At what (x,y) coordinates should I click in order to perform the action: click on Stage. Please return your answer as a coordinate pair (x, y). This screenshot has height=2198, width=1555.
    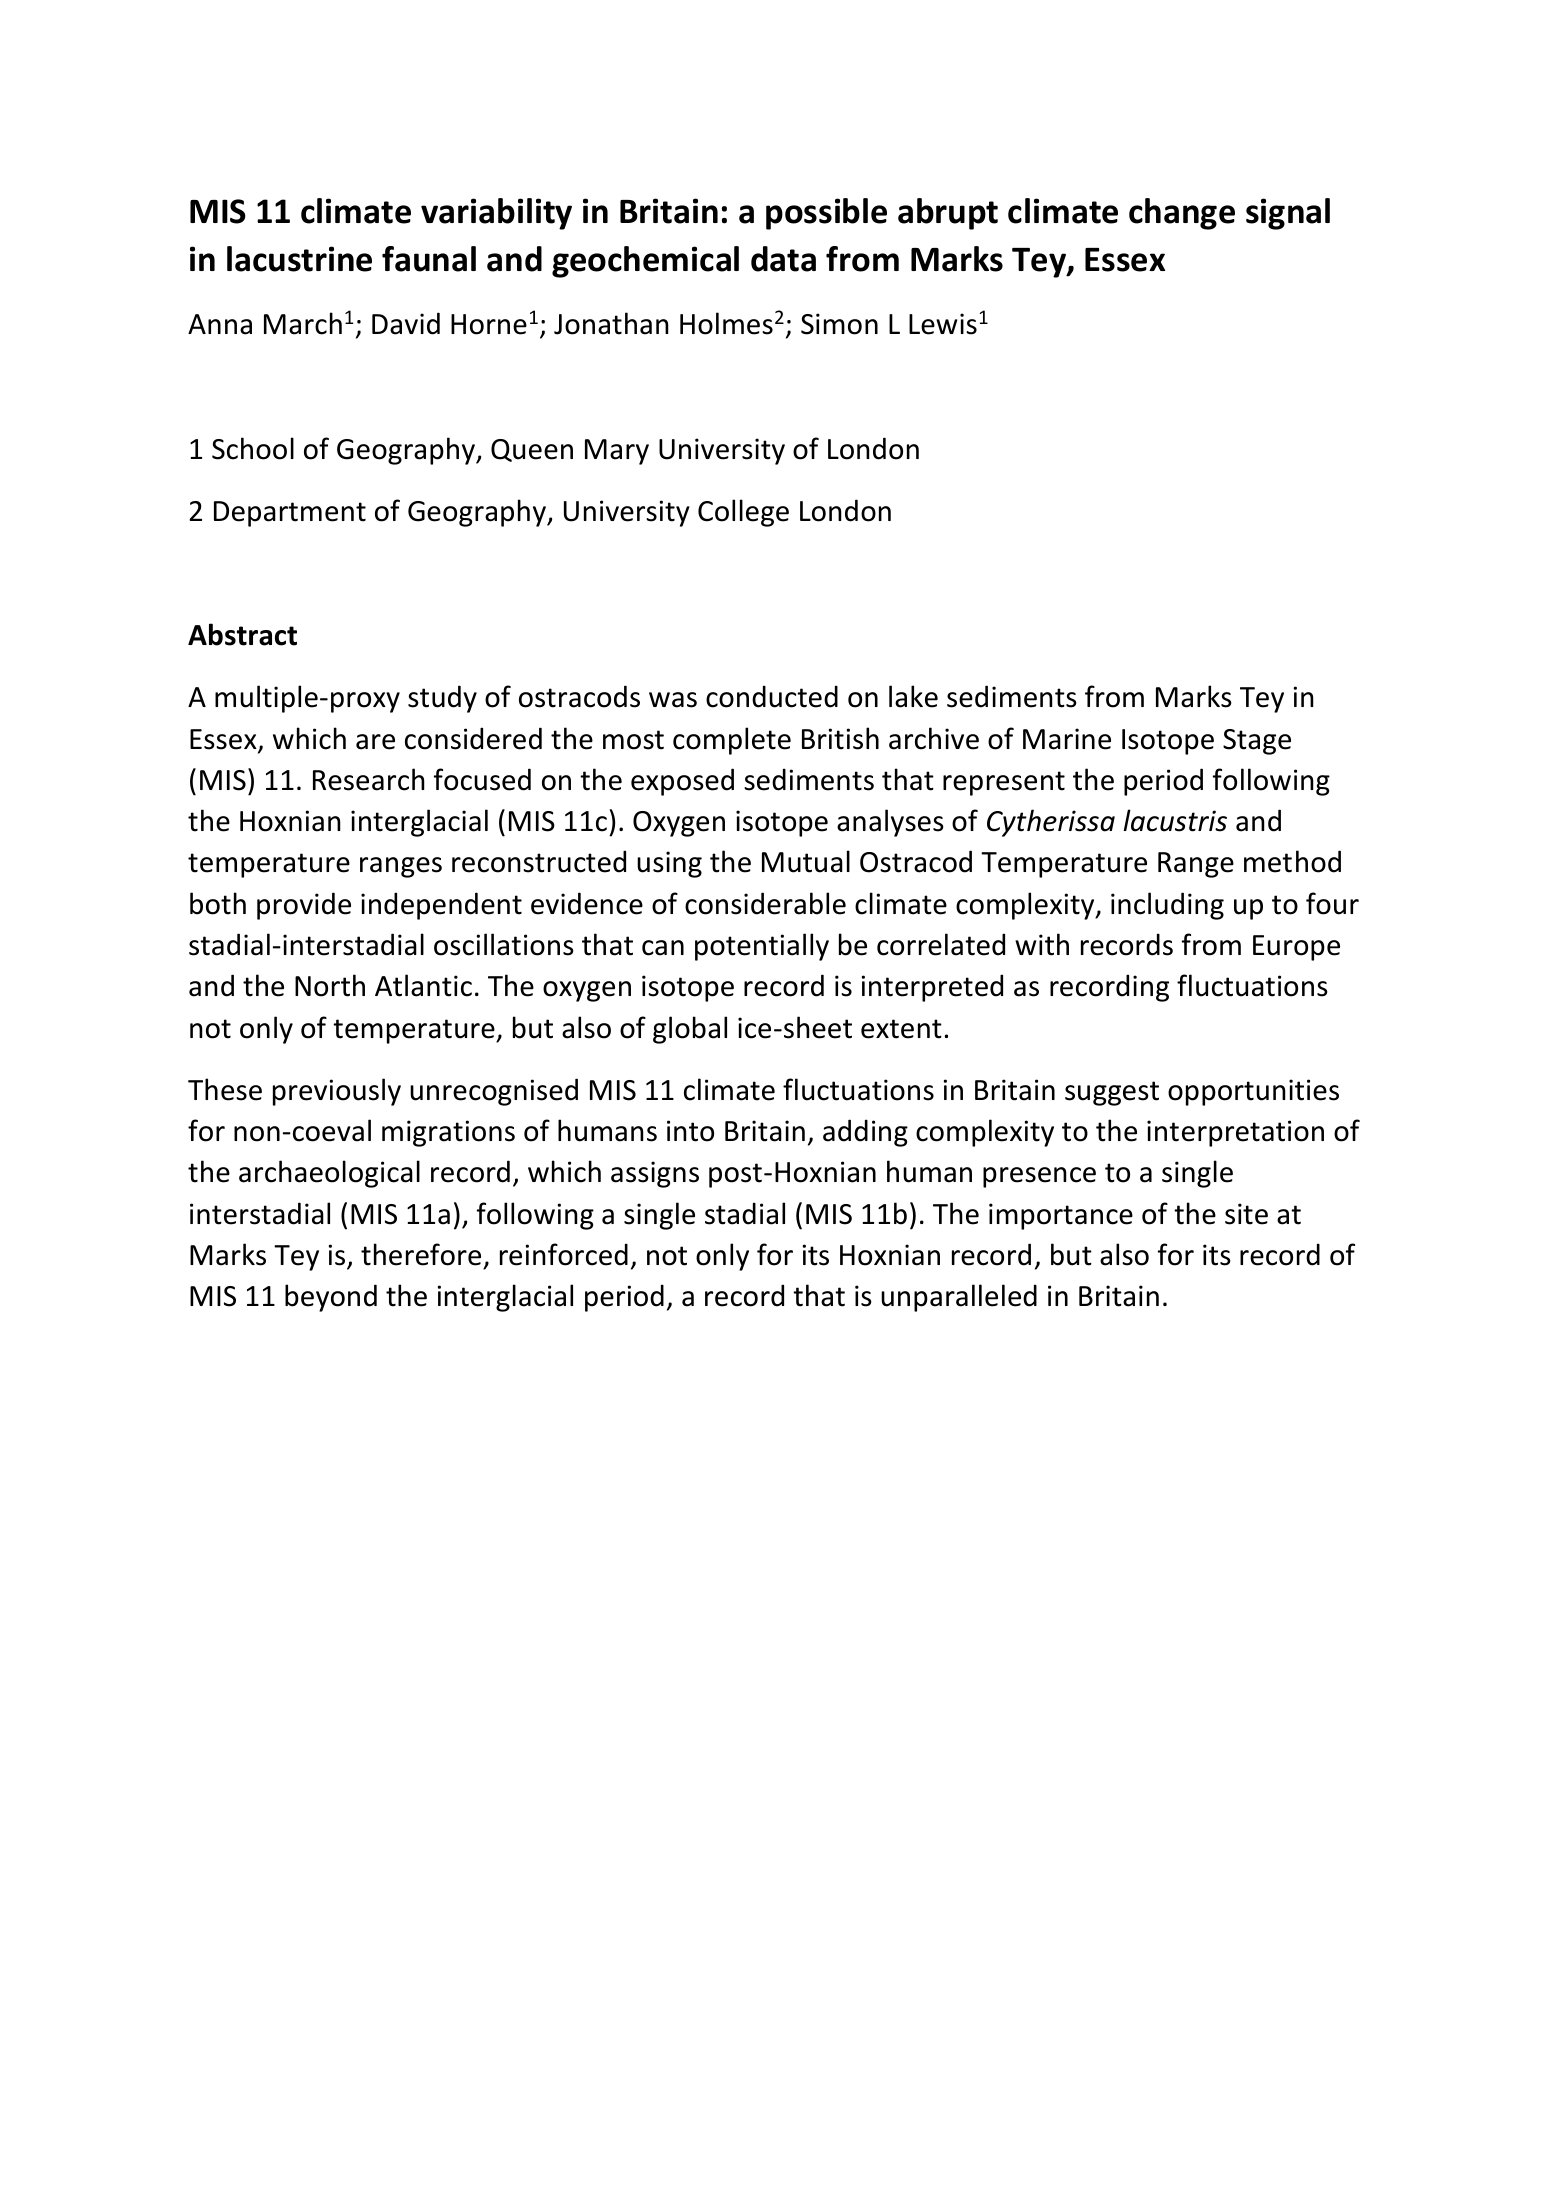
    Looking at the image, I should click on (1257, 742).
